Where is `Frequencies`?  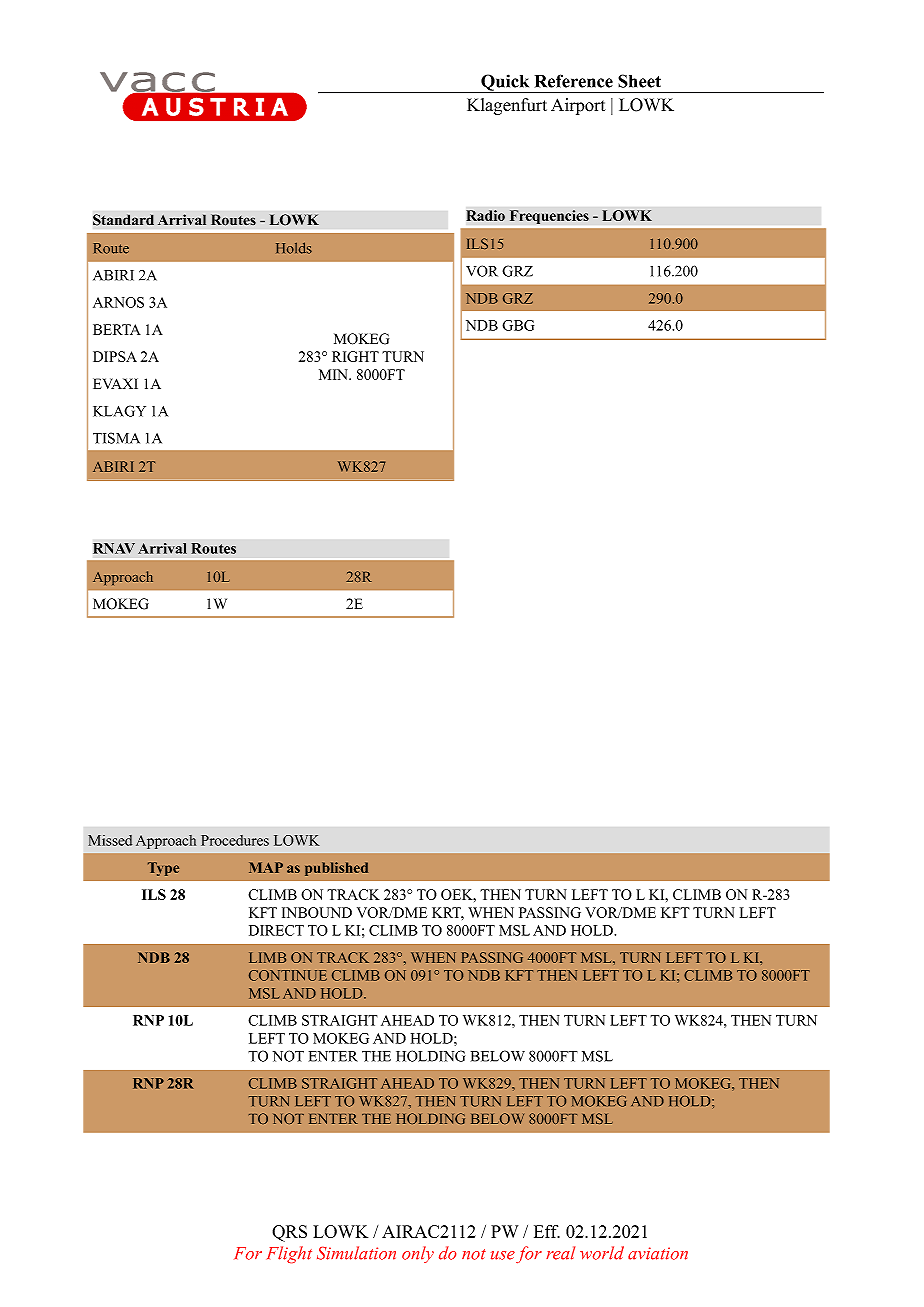 Frequencies is located at coordinates (549, 217).
